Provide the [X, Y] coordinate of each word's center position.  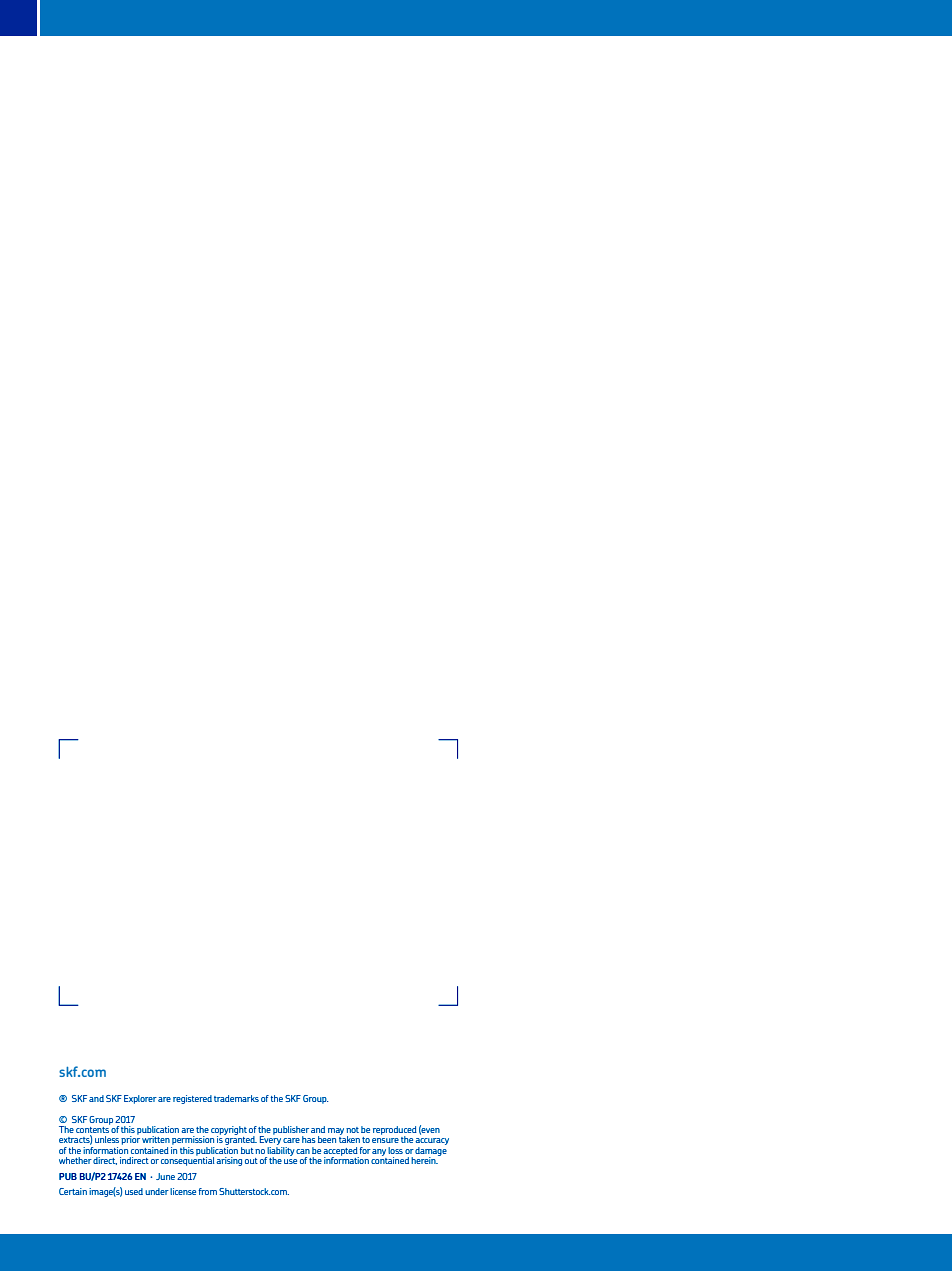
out [251, 1161]
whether [75, 1160]
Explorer [140, 1099]
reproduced [395, 1131]
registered [192, 1099]
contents [93, 1130]
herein [424, 1160]
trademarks [236, 1098]
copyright [229, 1131]
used [134, 1191]
